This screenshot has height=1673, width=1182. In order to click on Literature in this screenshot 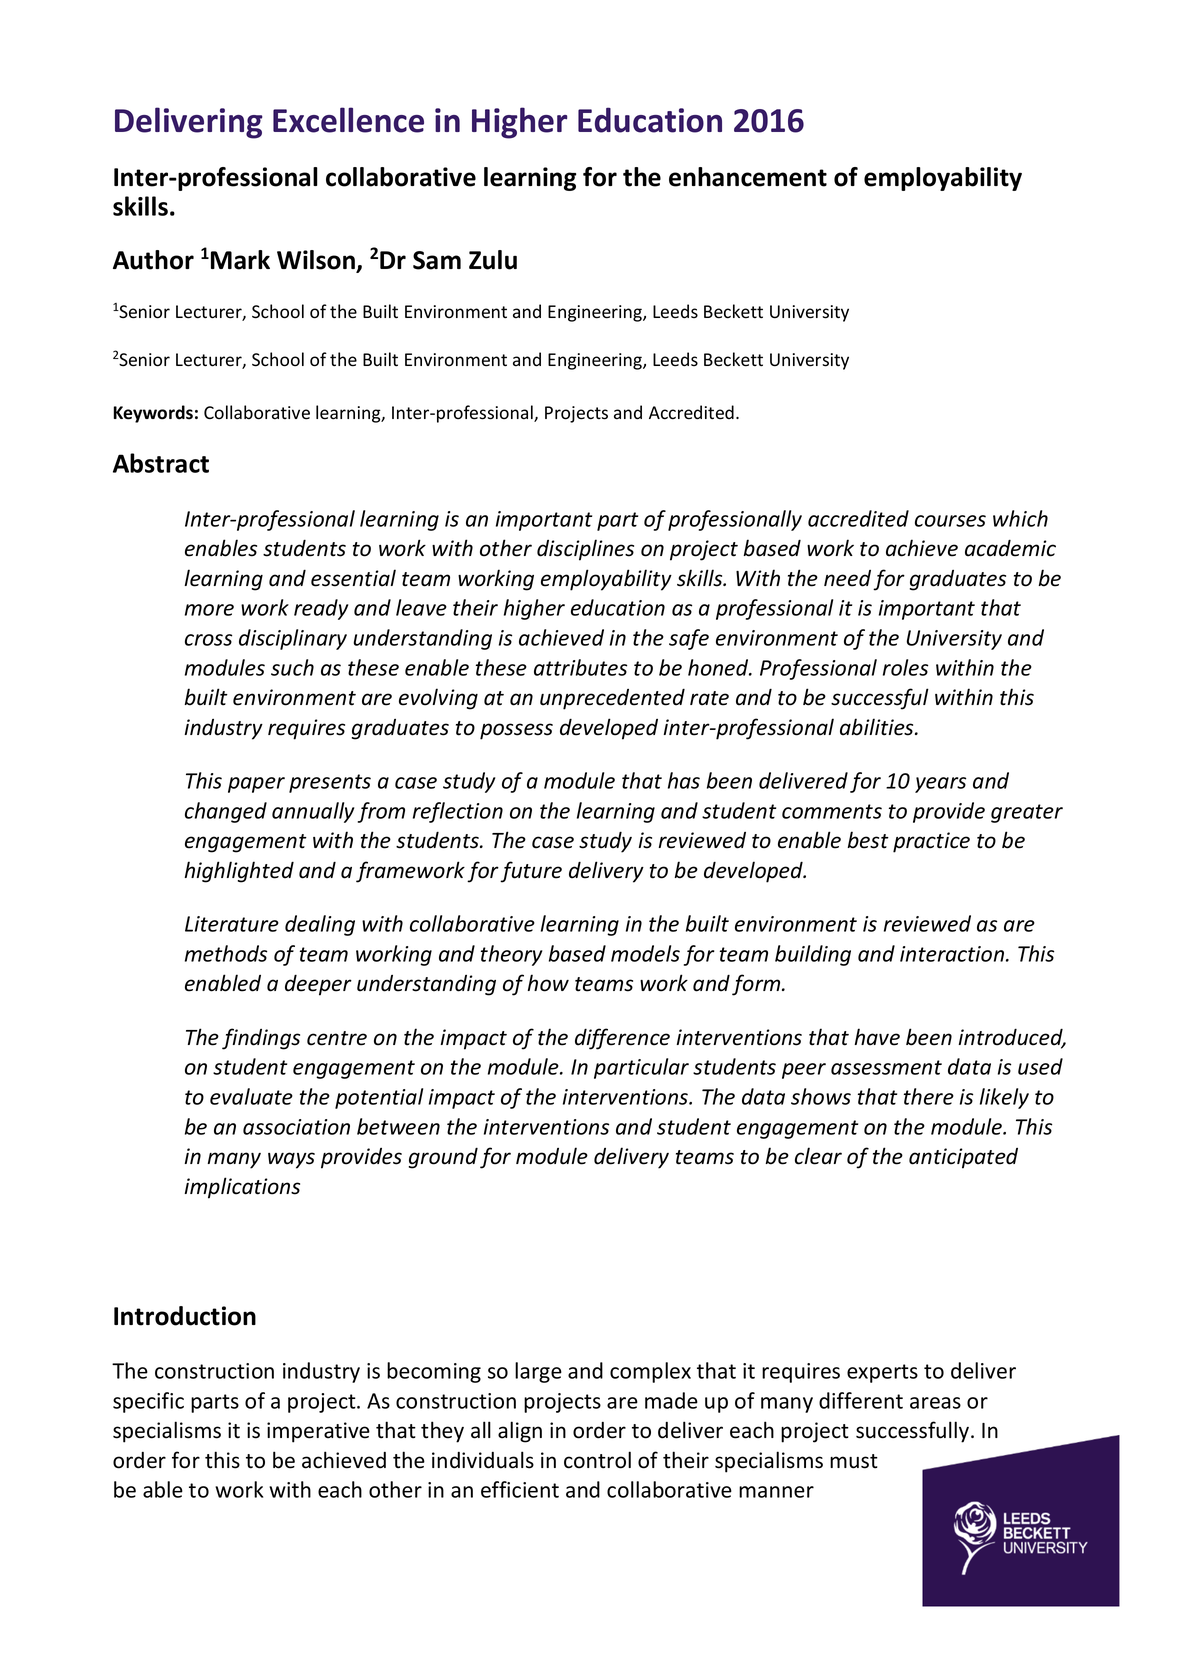, I will do `click(232, 924)`.
